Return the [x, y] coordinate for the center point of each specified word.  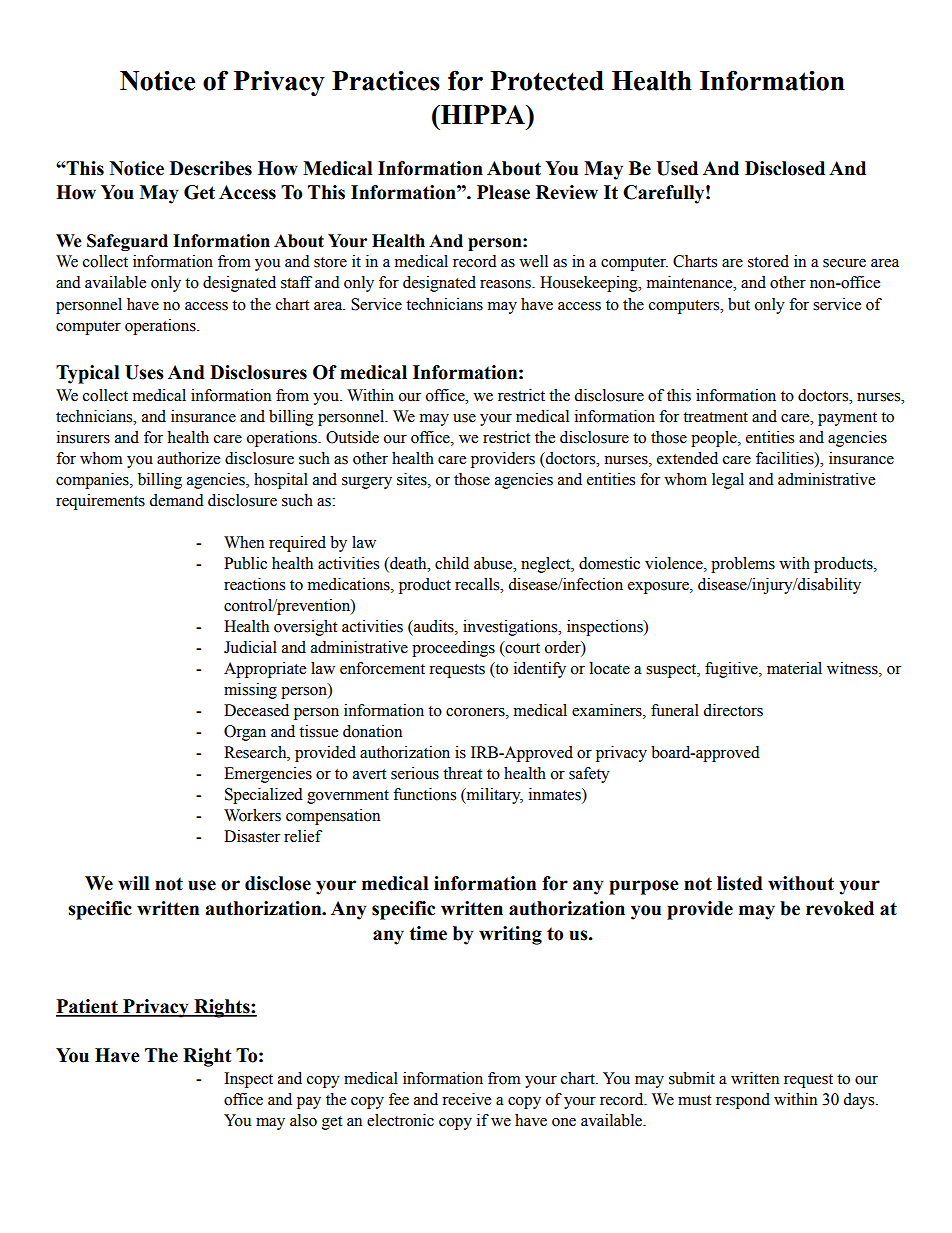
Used [677, 168]
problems [743, 565]
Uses [144, 372]
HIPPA [483, 114]
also [303, 1120]
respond [743, 1101]
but [739, 304]
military [493, 796]
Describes [211, 168]
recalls [478, 584]
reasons [506, 284]
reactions [254, 584]
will [133, 883]
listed [740, 883]
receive [466, 1099]
